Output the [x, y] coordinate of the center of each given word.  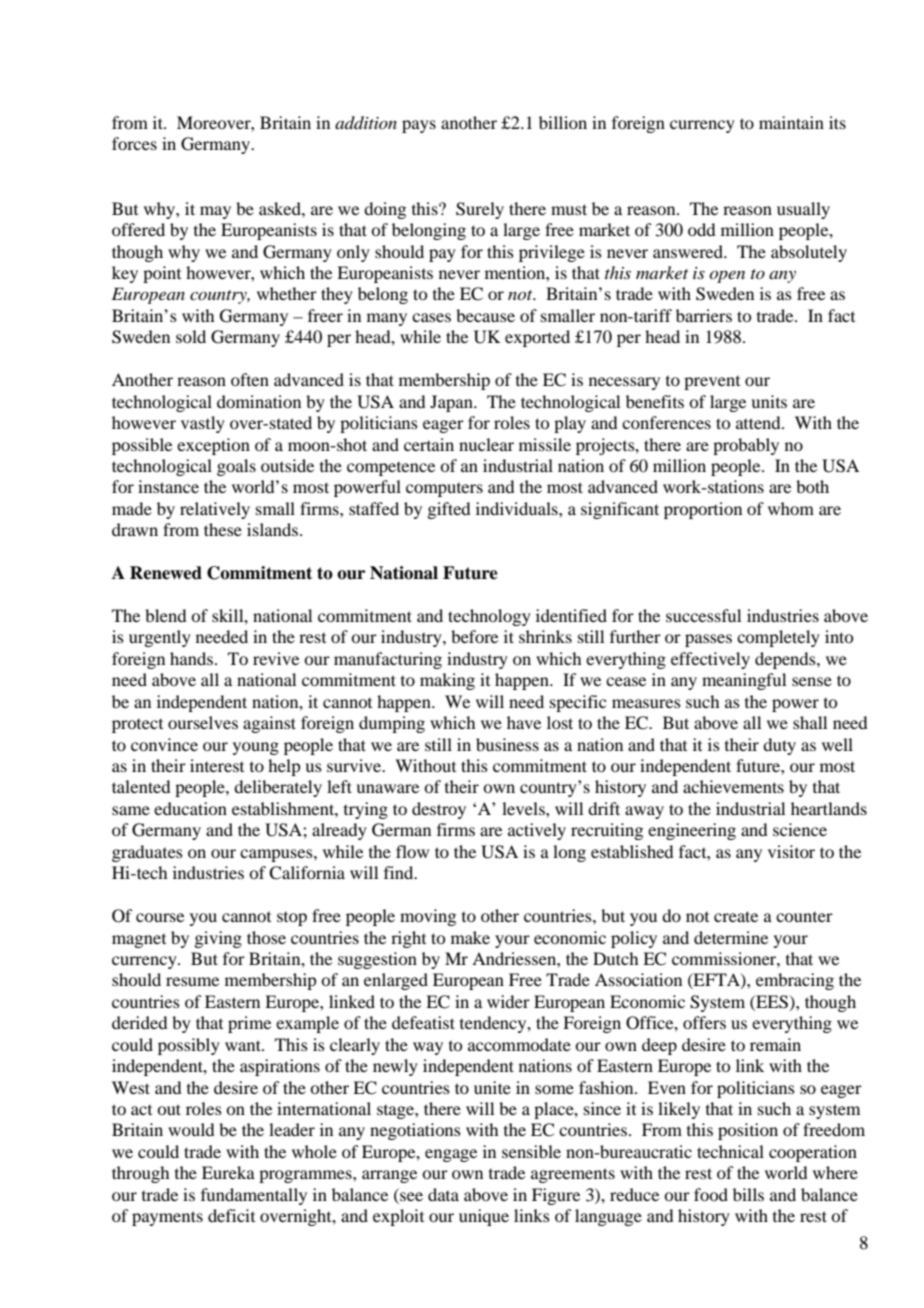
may [215, 212]
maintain [791, 122]
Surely [480, 210]
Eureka [228, 1172]
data [443, 1194]
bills [748, 1194]
